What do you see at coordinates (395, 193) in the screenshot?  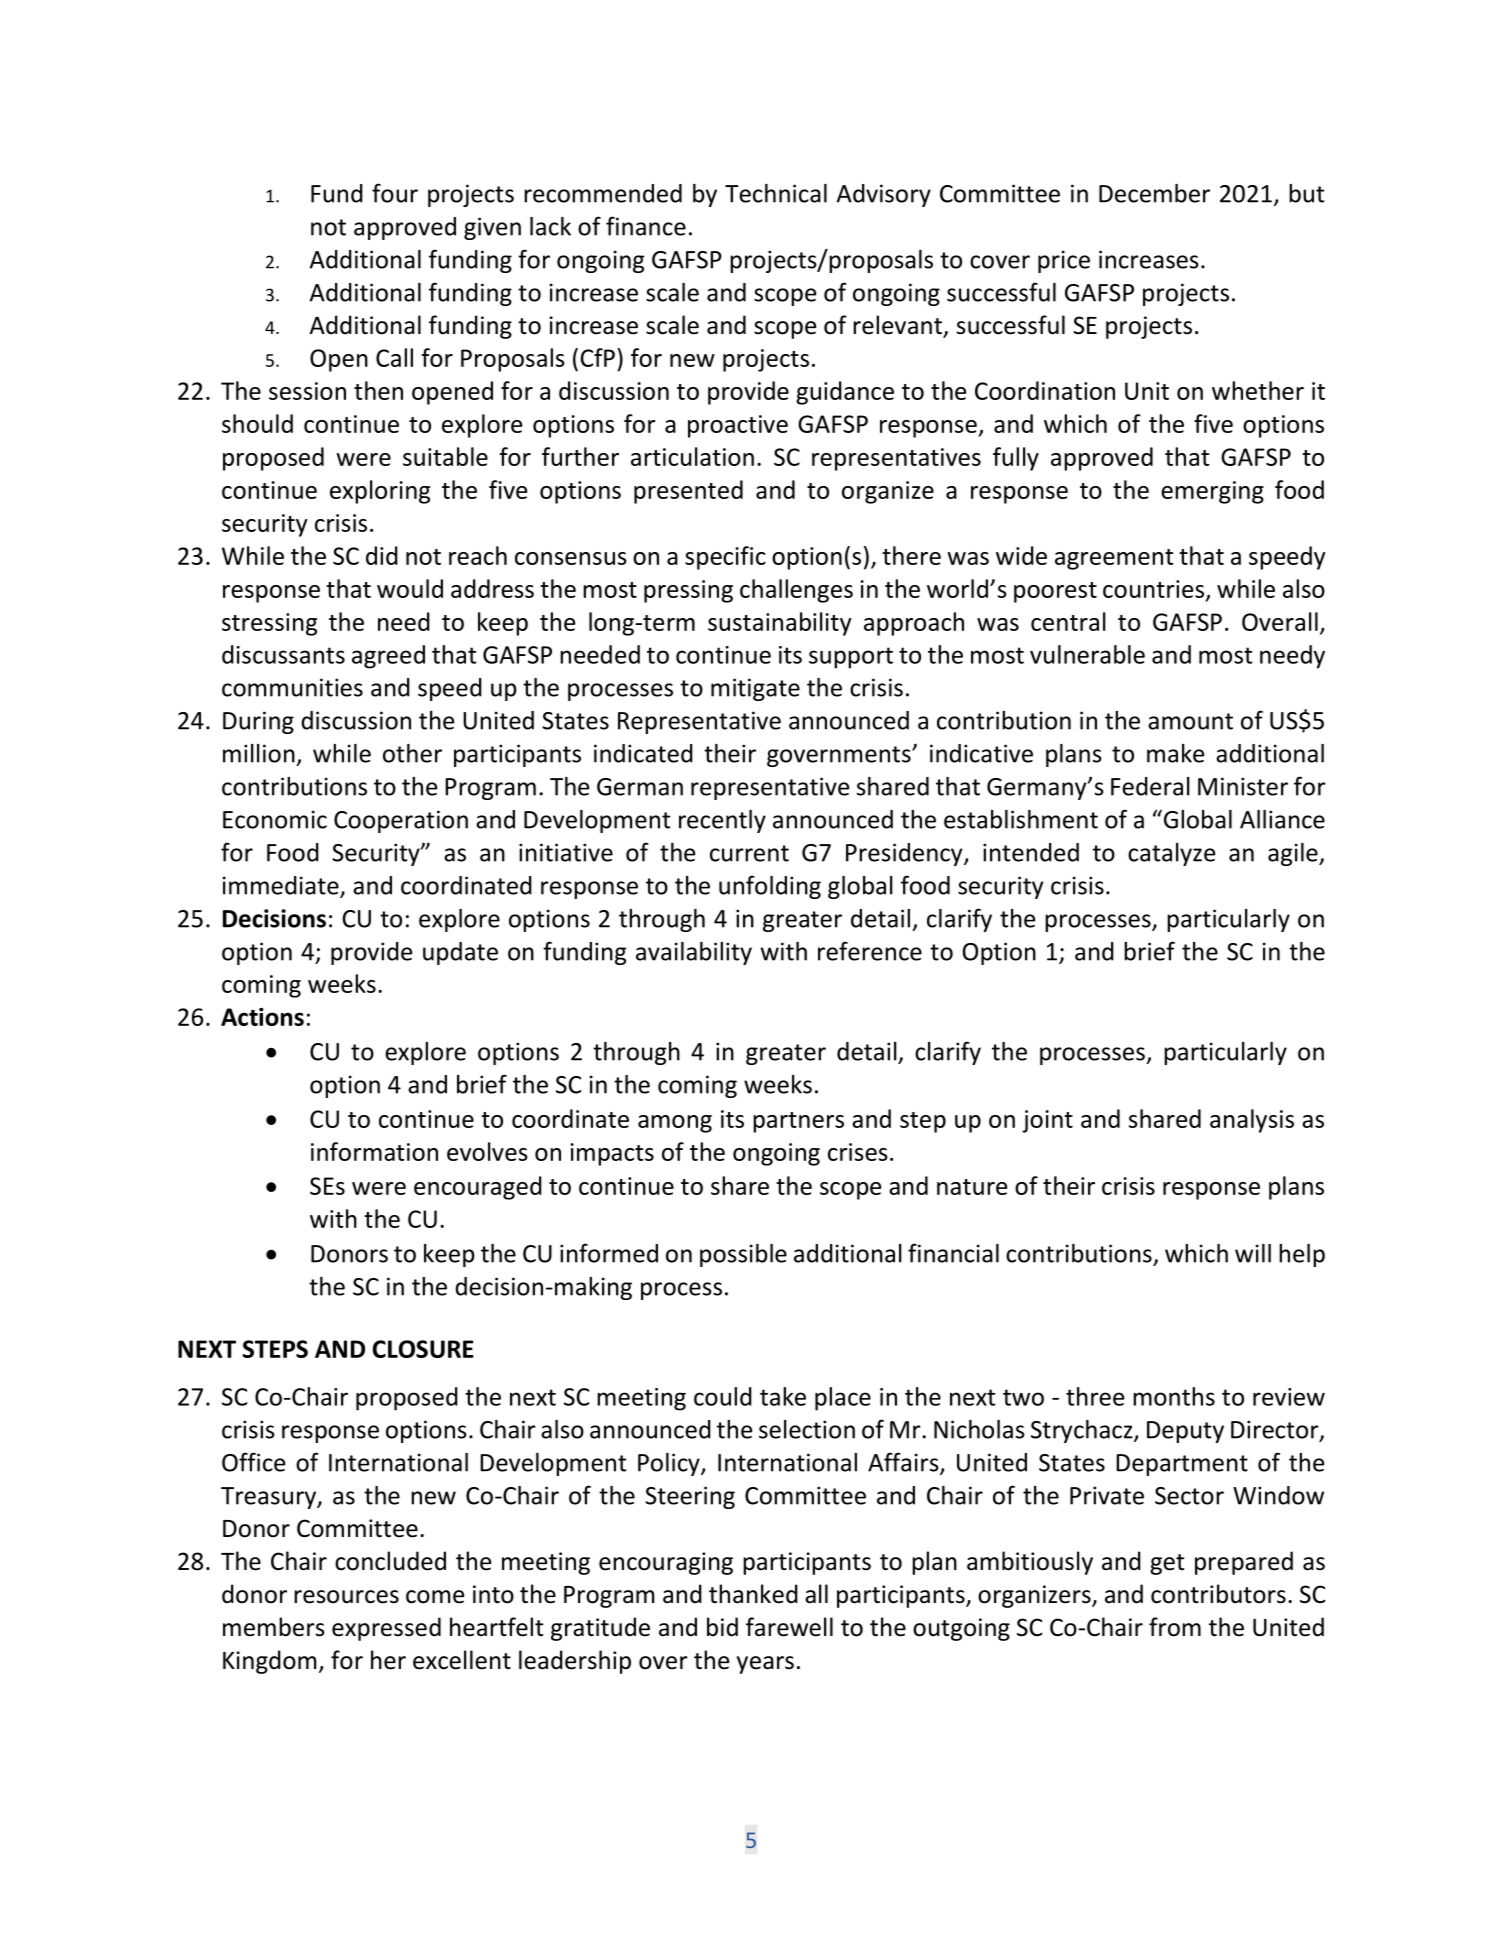 I see `four` at bounding box center [395, 193].
